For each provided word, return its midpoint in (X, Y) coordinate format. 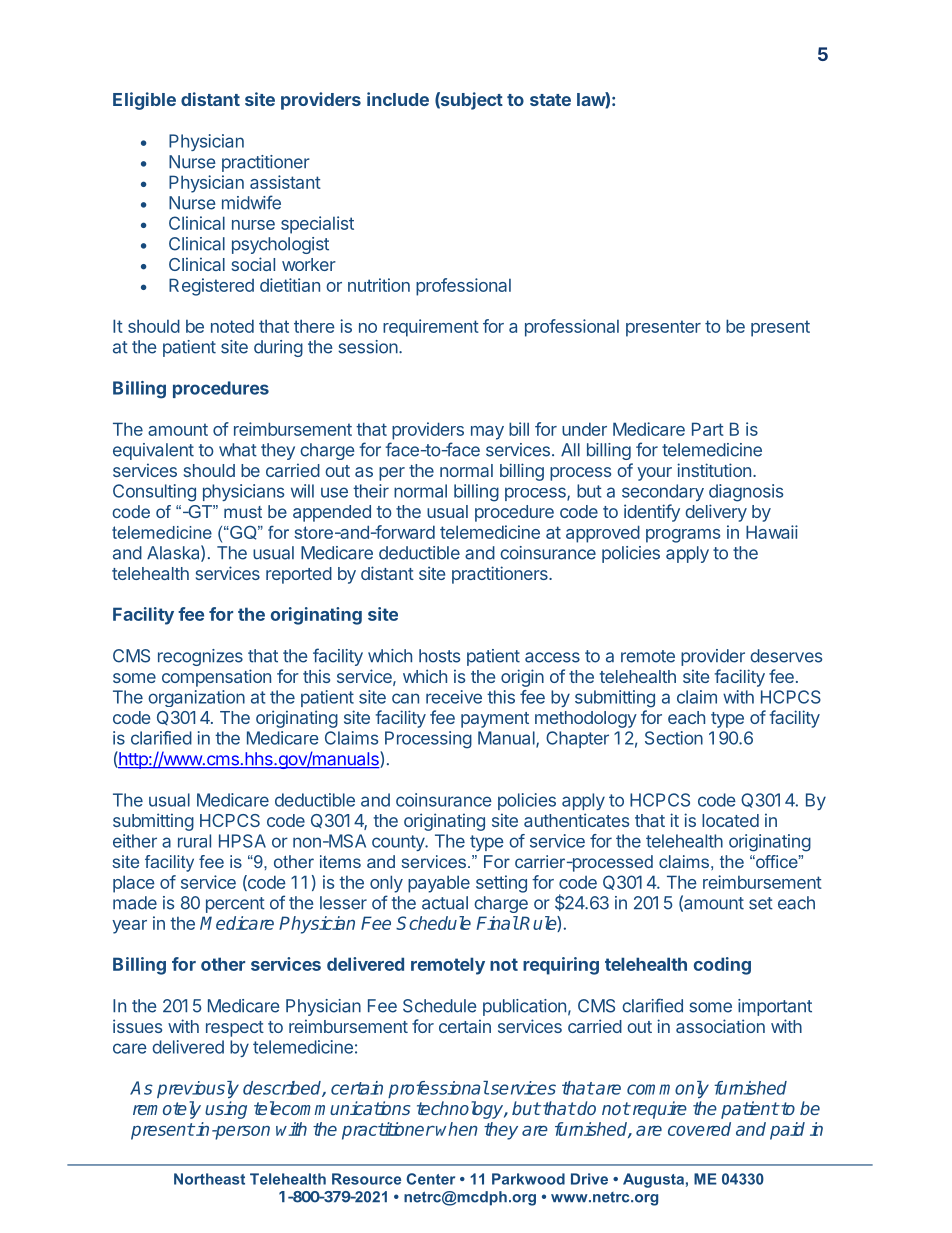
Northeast (209, 1179)
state (550, 100)
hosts (439, 656)
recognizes (200, 657)
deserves (786, 656)
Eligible (144, 101)
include (398, 99)
